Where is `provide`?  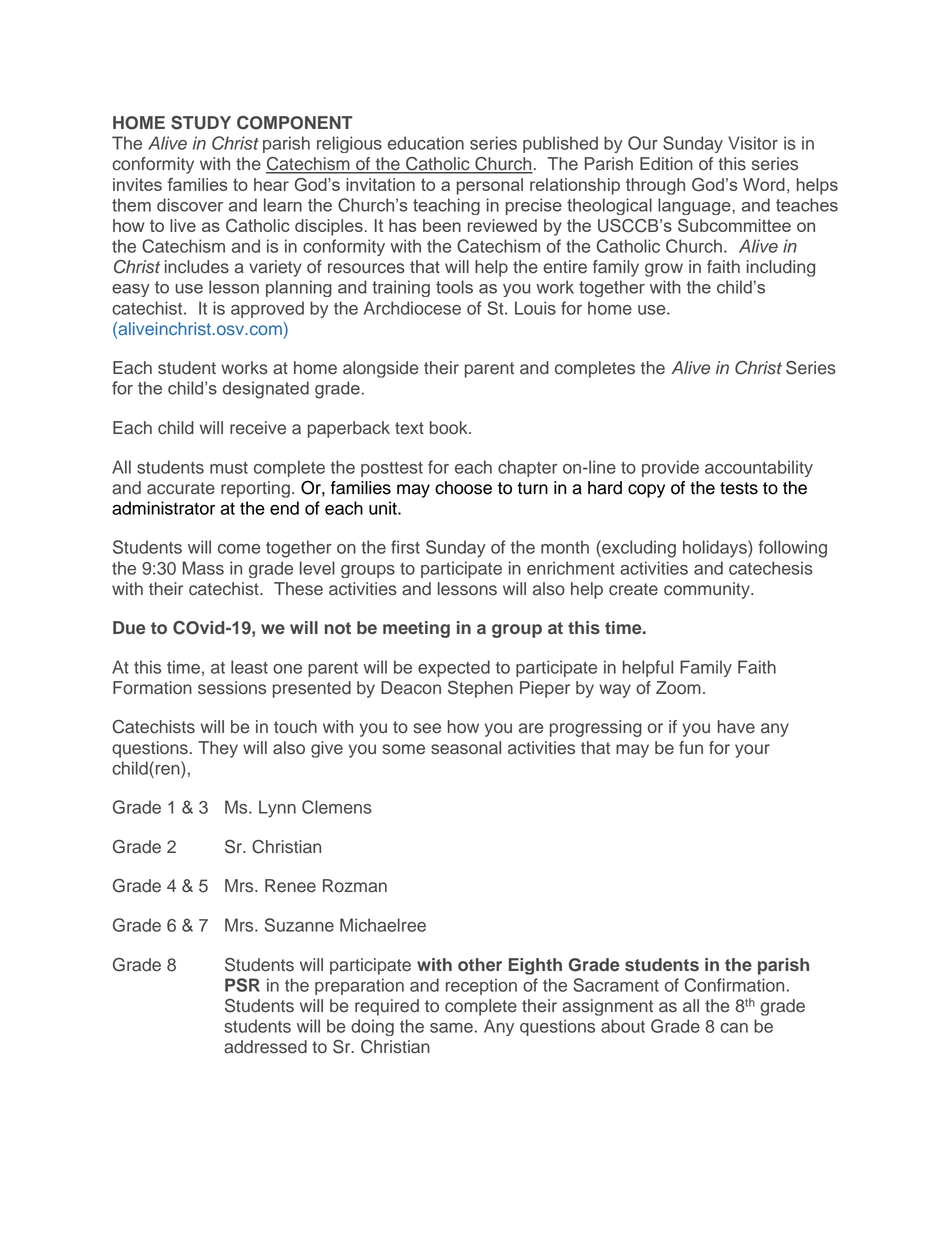 provide is located at coordinates (670, 468).
